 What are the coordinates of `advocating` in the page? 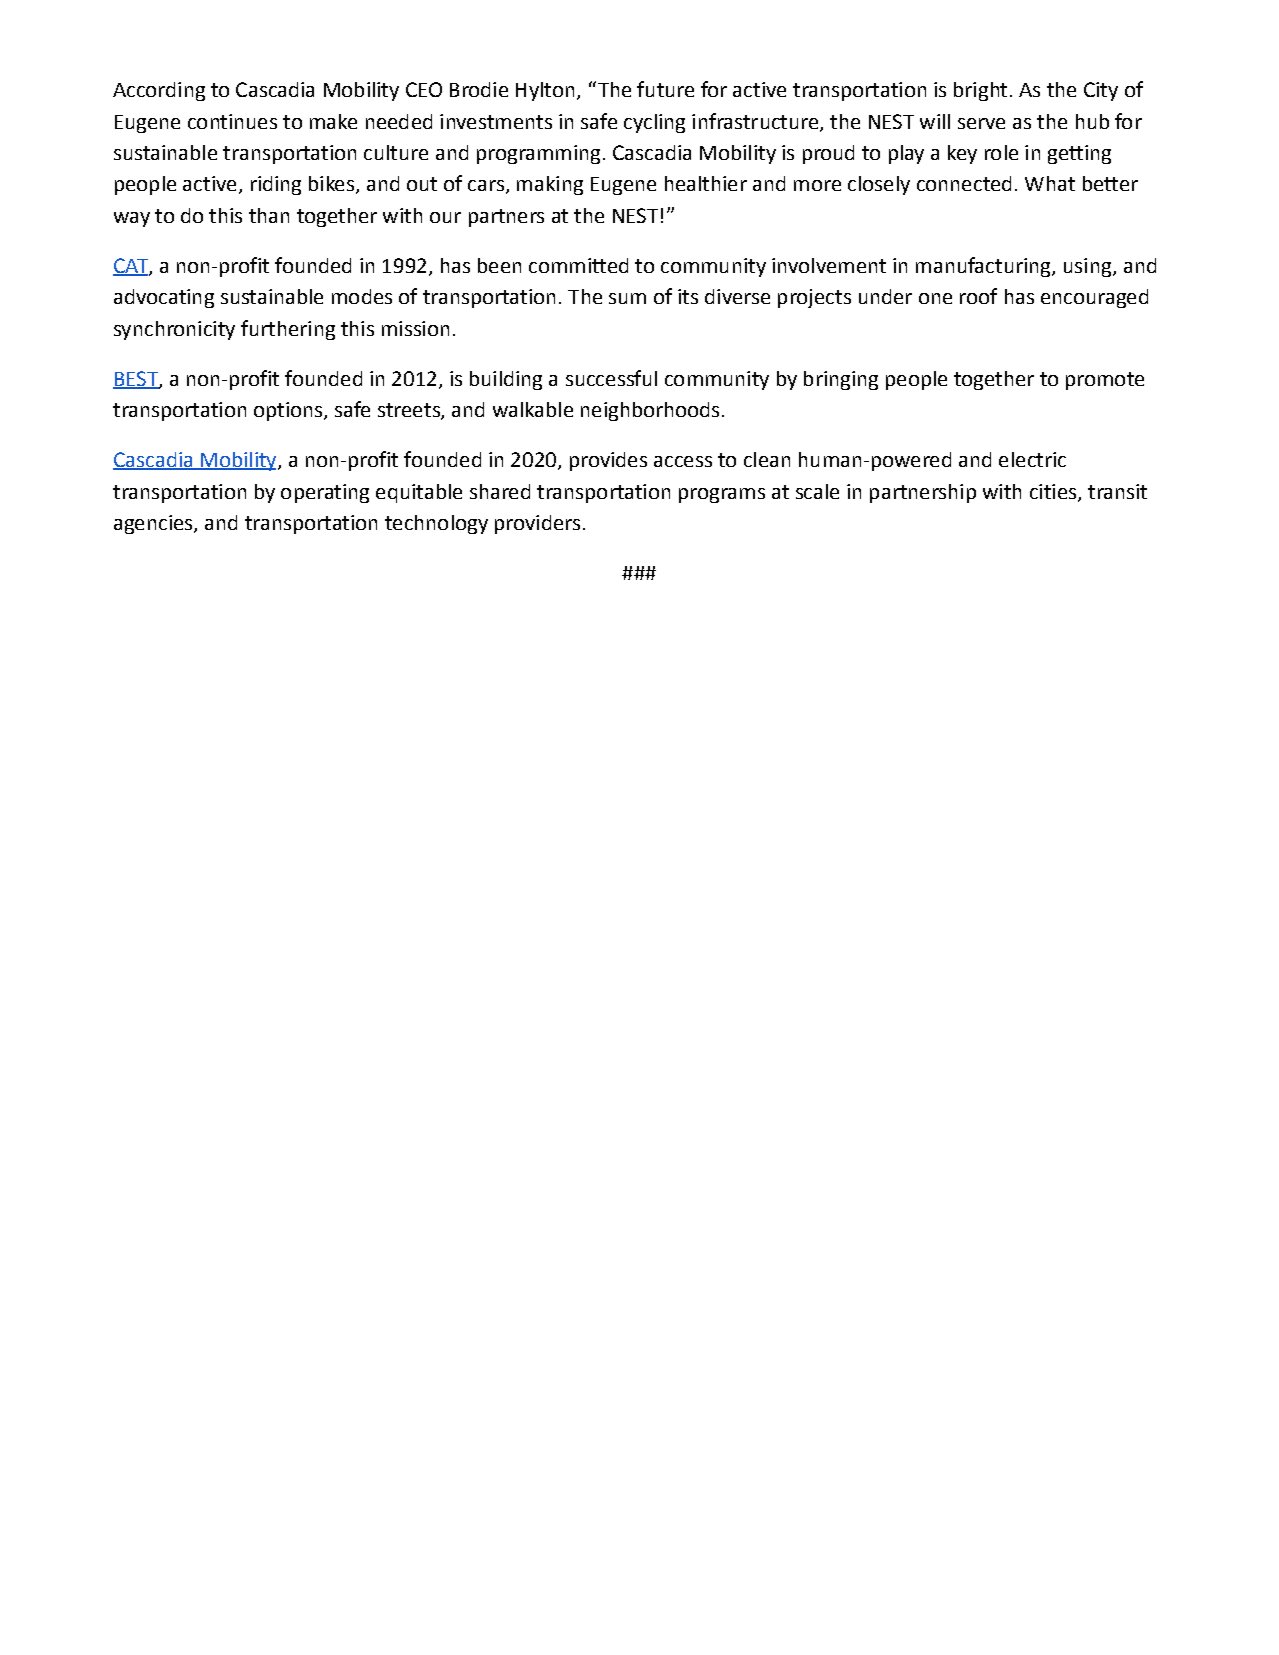 It's located at (164, 298).
